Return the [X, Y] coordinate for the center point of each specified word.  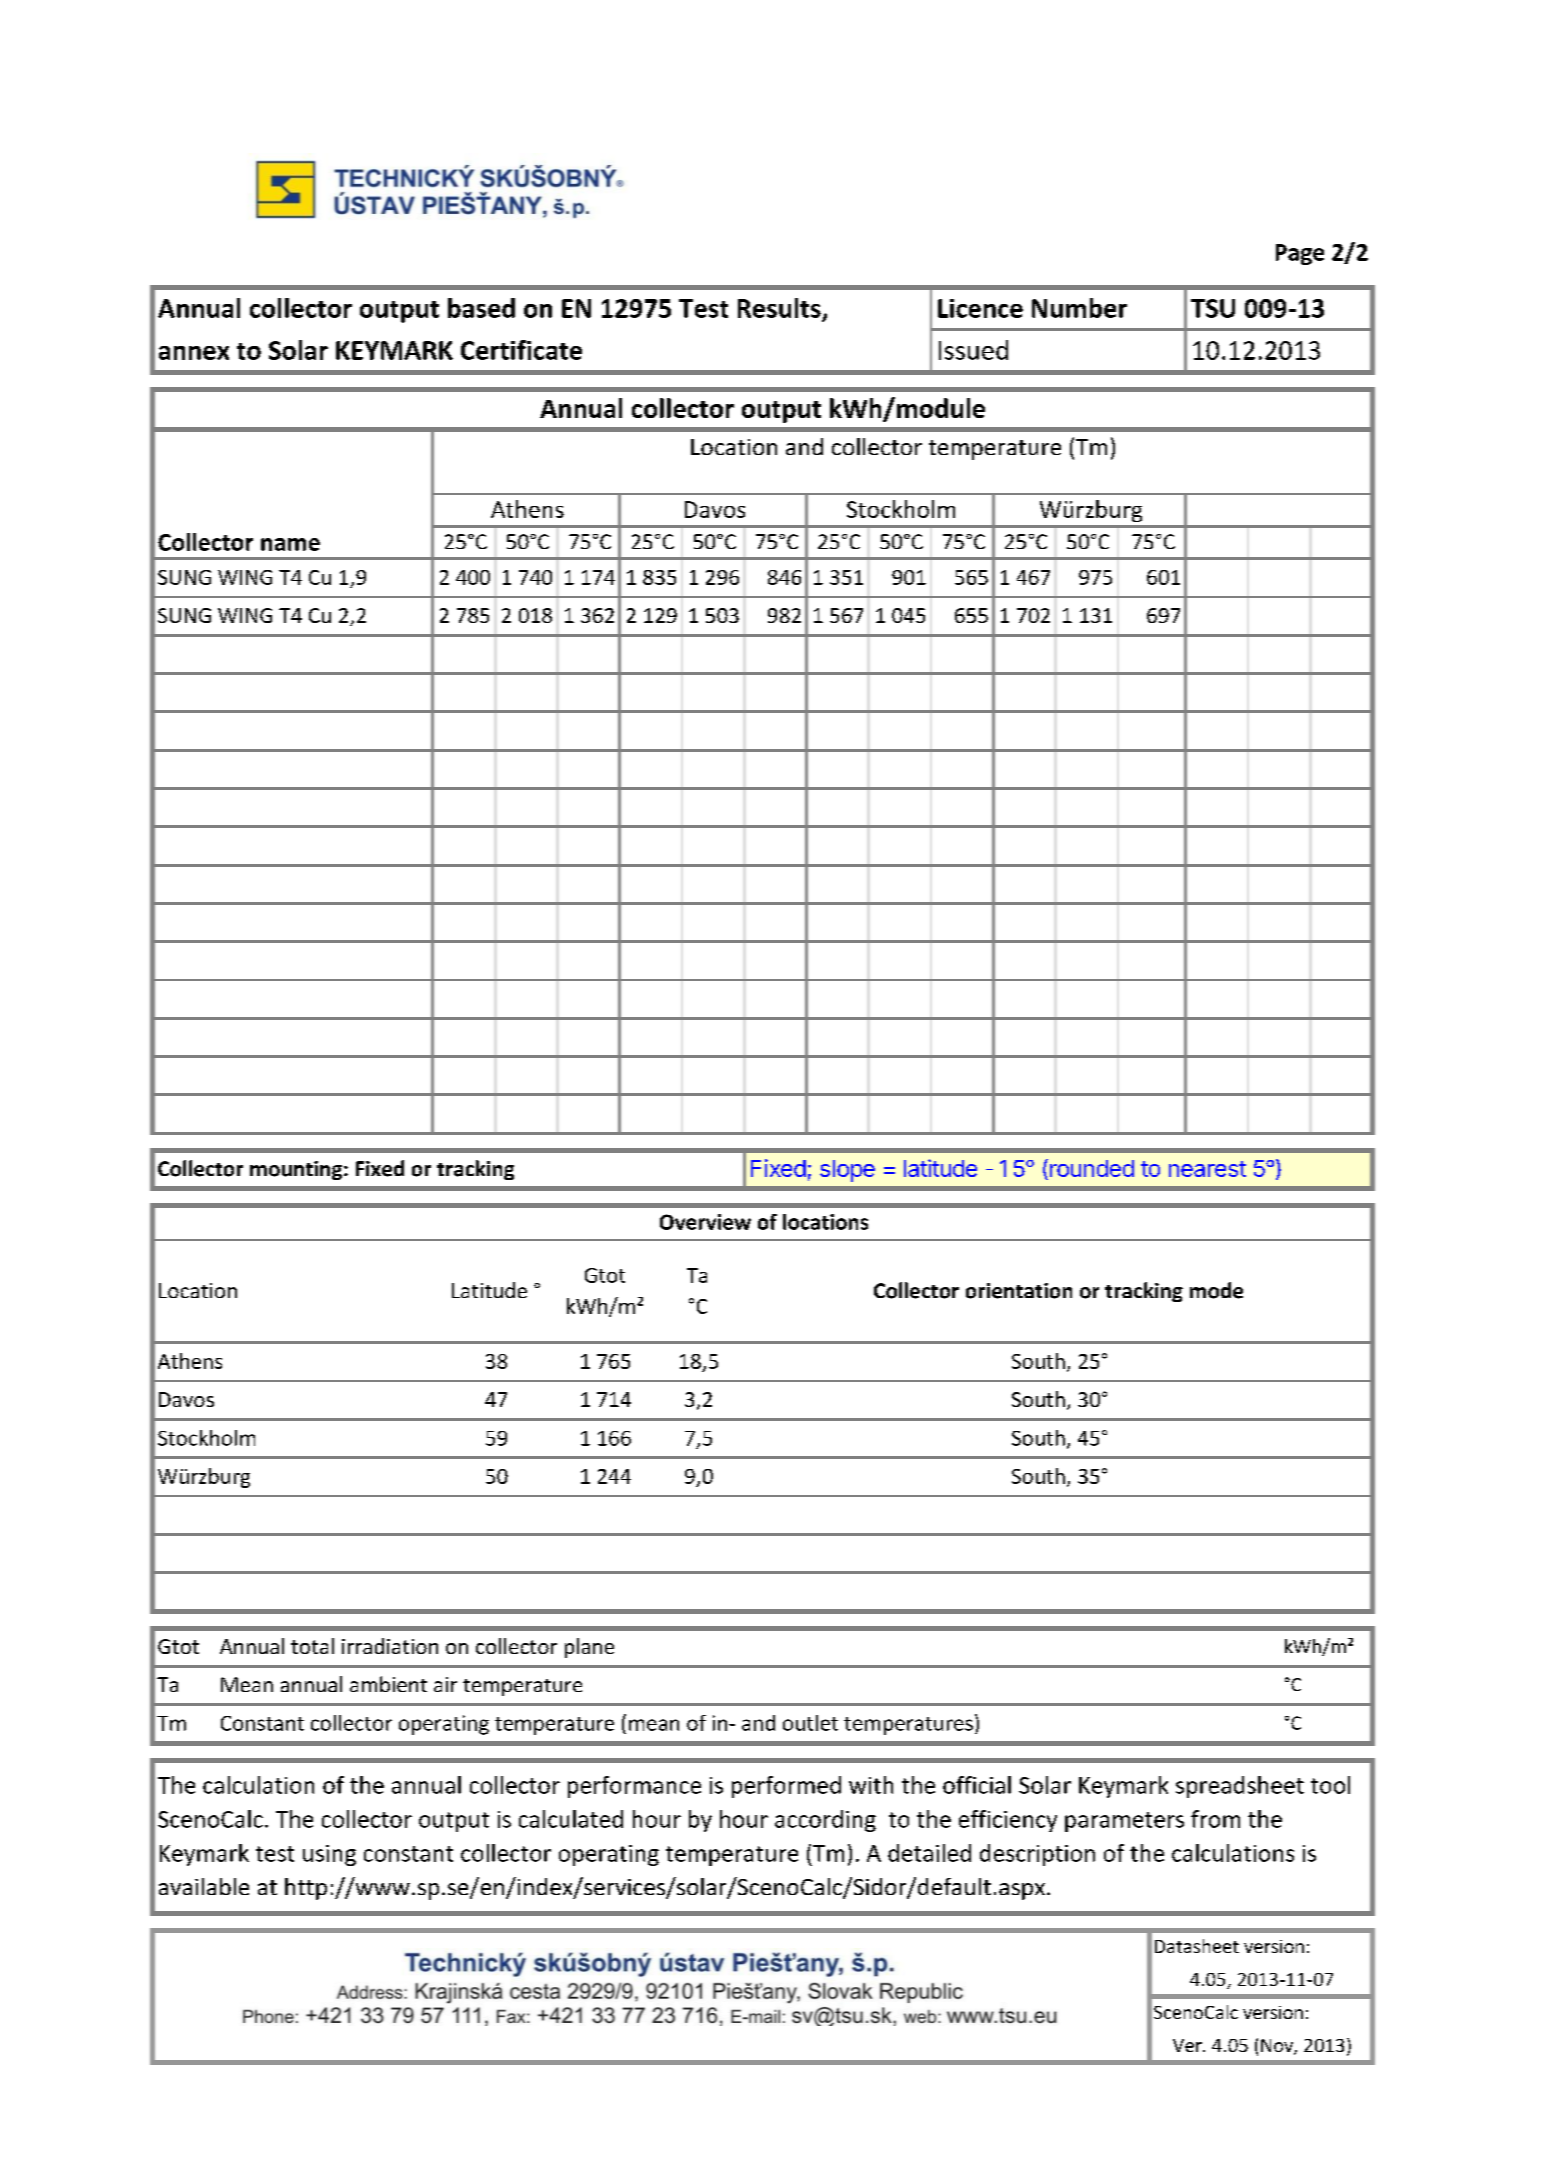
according [825, 1821]
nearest [1207, 1169]
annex [194, 353]
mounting [296, 1170]
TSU [1213, 308]
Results [779, 308]
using [329, 1855]
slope [847, 1171]
